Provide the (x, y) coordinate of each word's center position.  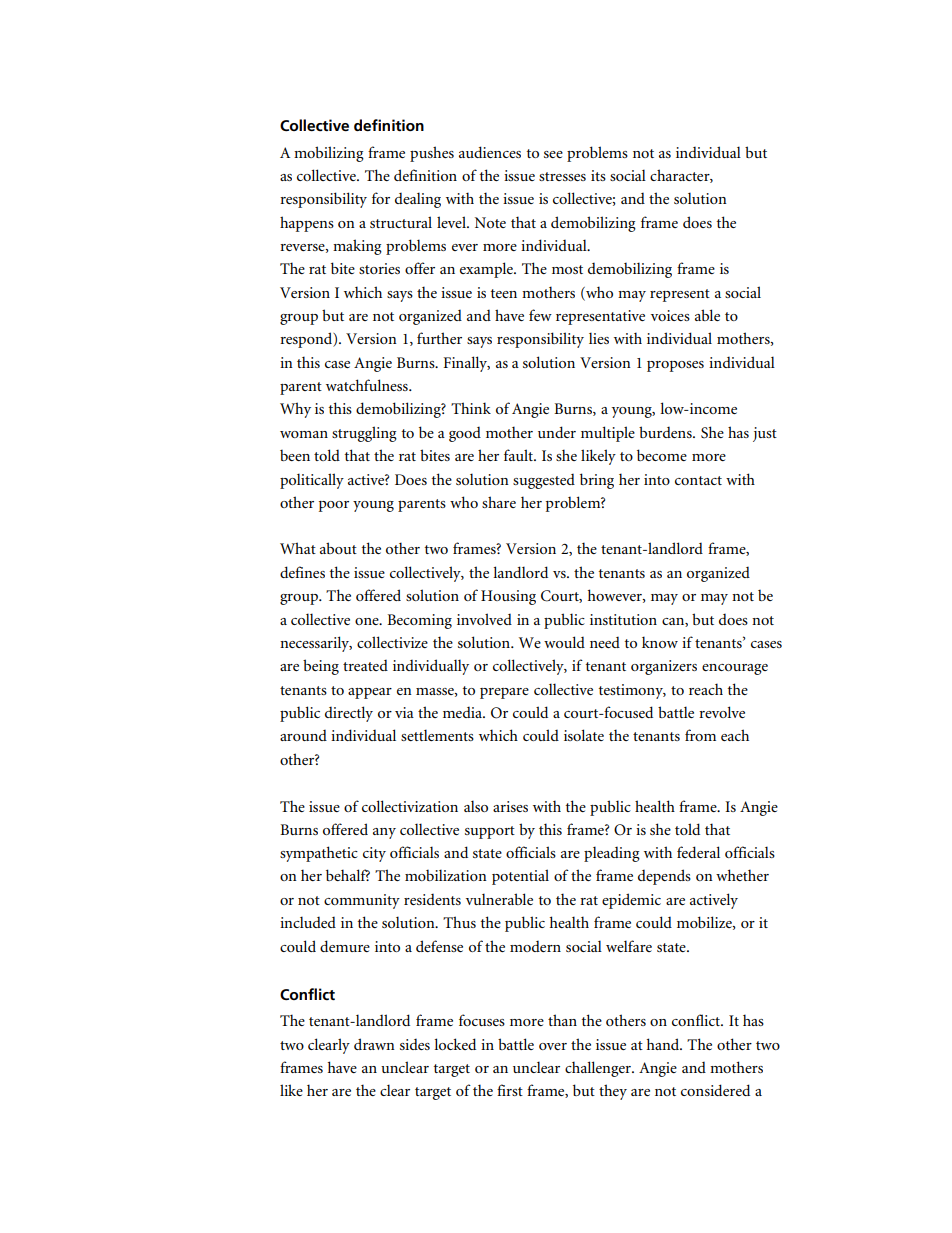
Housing (508, 597)
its (598, 175)
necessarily (316, 644)
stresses (562, 176)
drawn (374, 1044)
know (660, 642)
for (381, 198)
